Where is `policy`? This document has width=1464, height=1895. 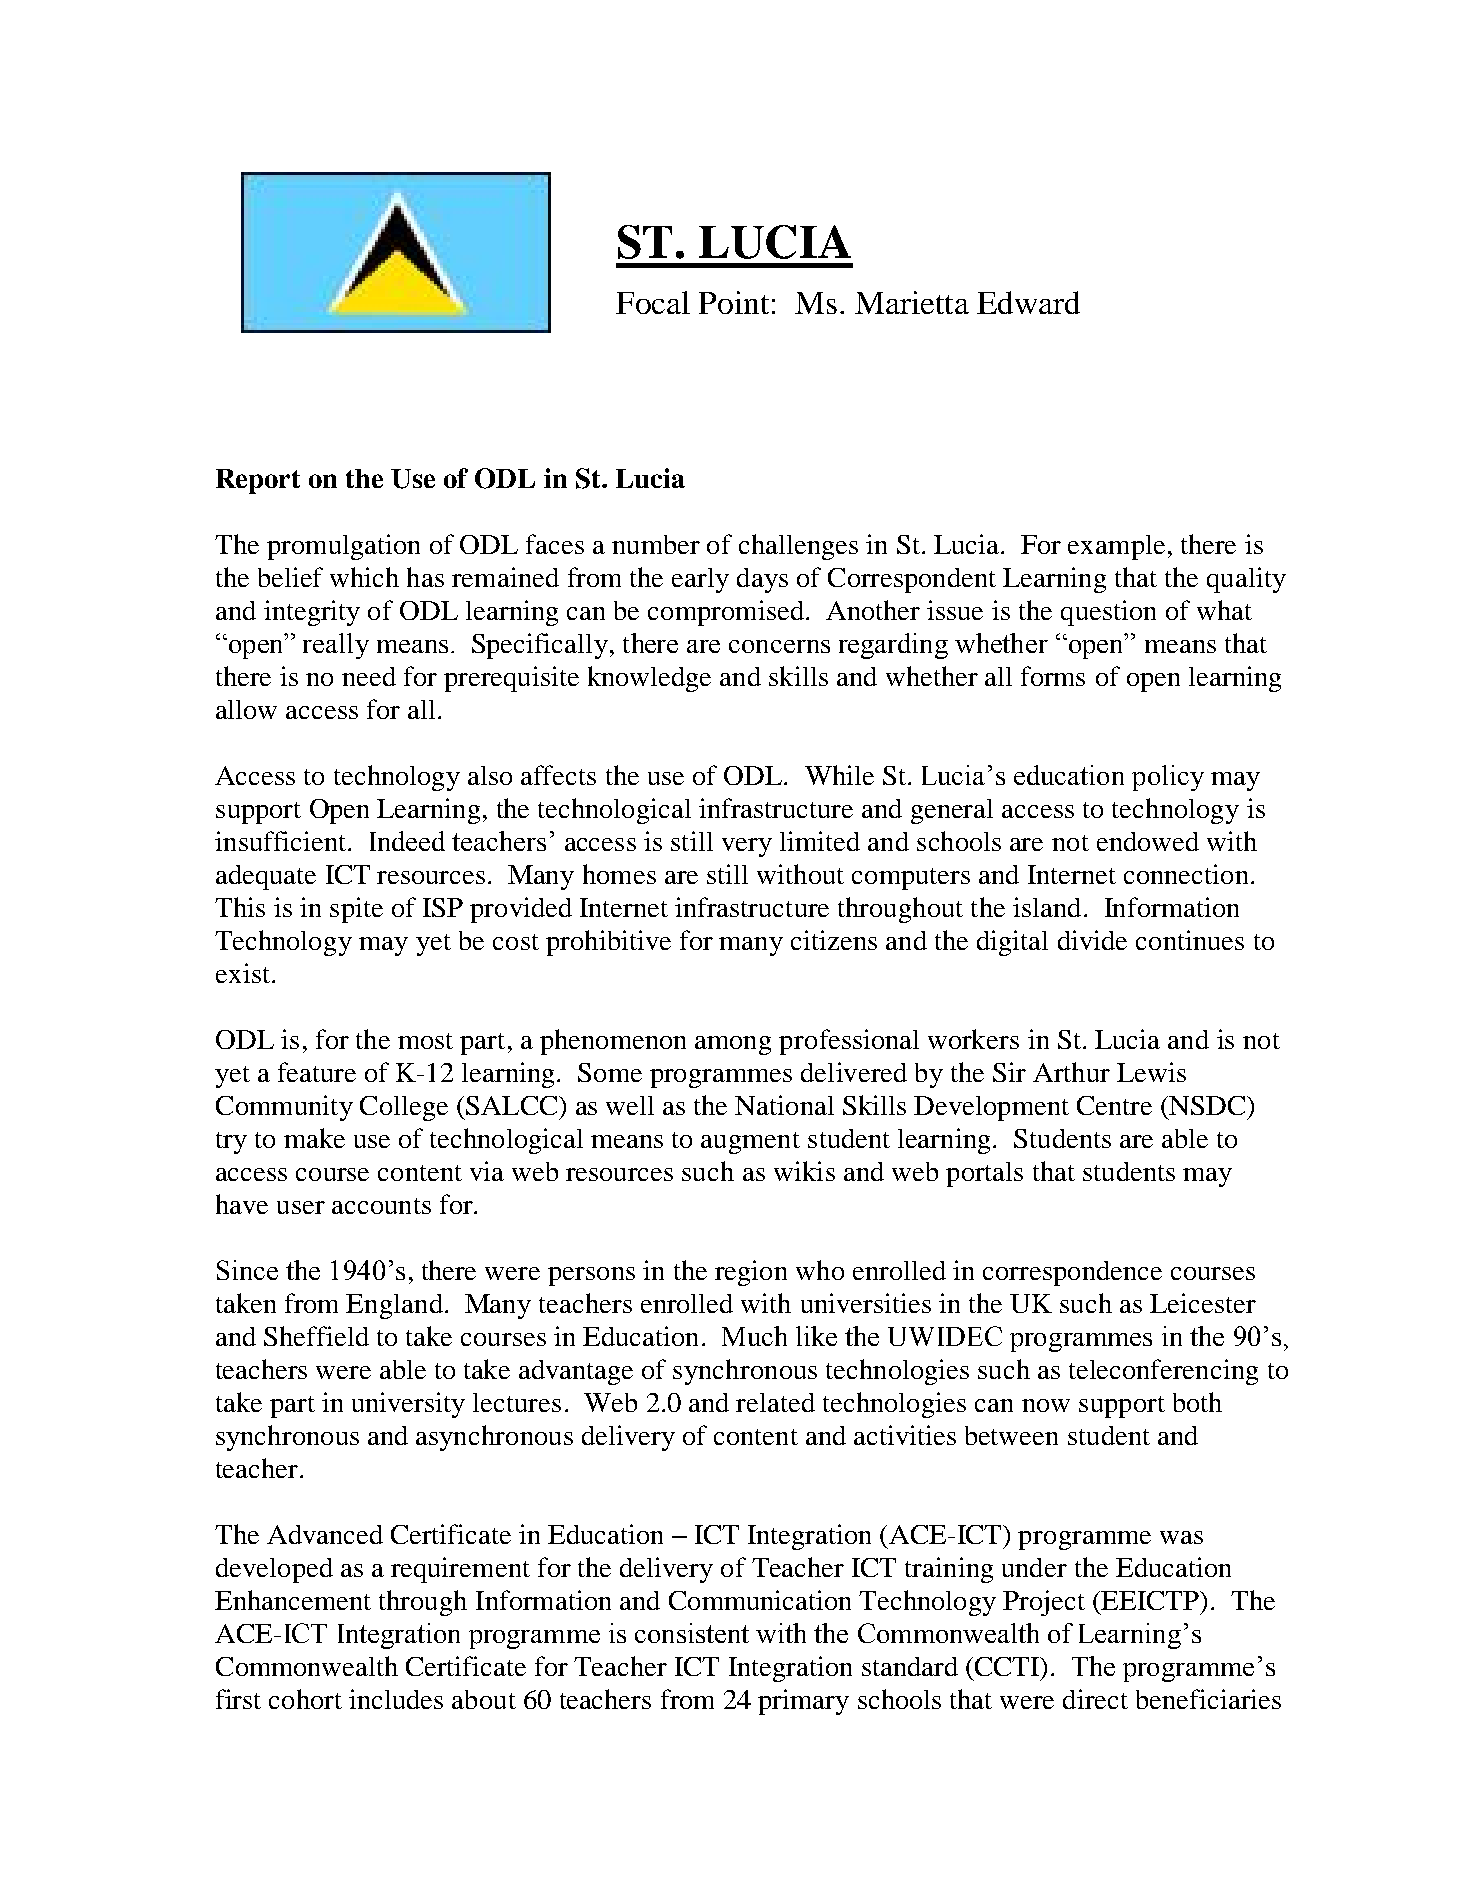 policy is located at coordinates (1168, 778).
